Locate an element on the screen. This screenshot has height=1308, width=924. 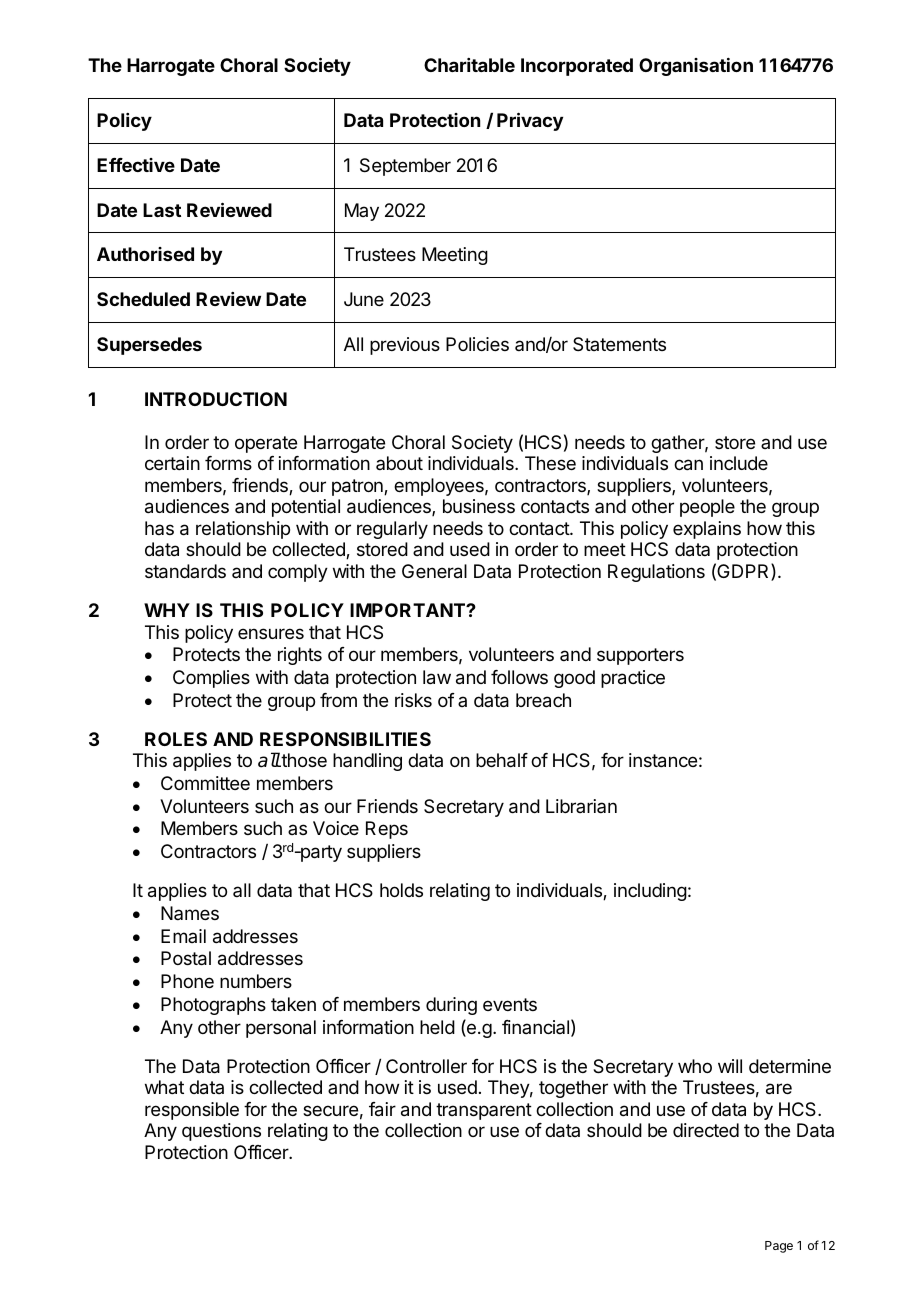
Organisation is located at coordinates (696, 67).
